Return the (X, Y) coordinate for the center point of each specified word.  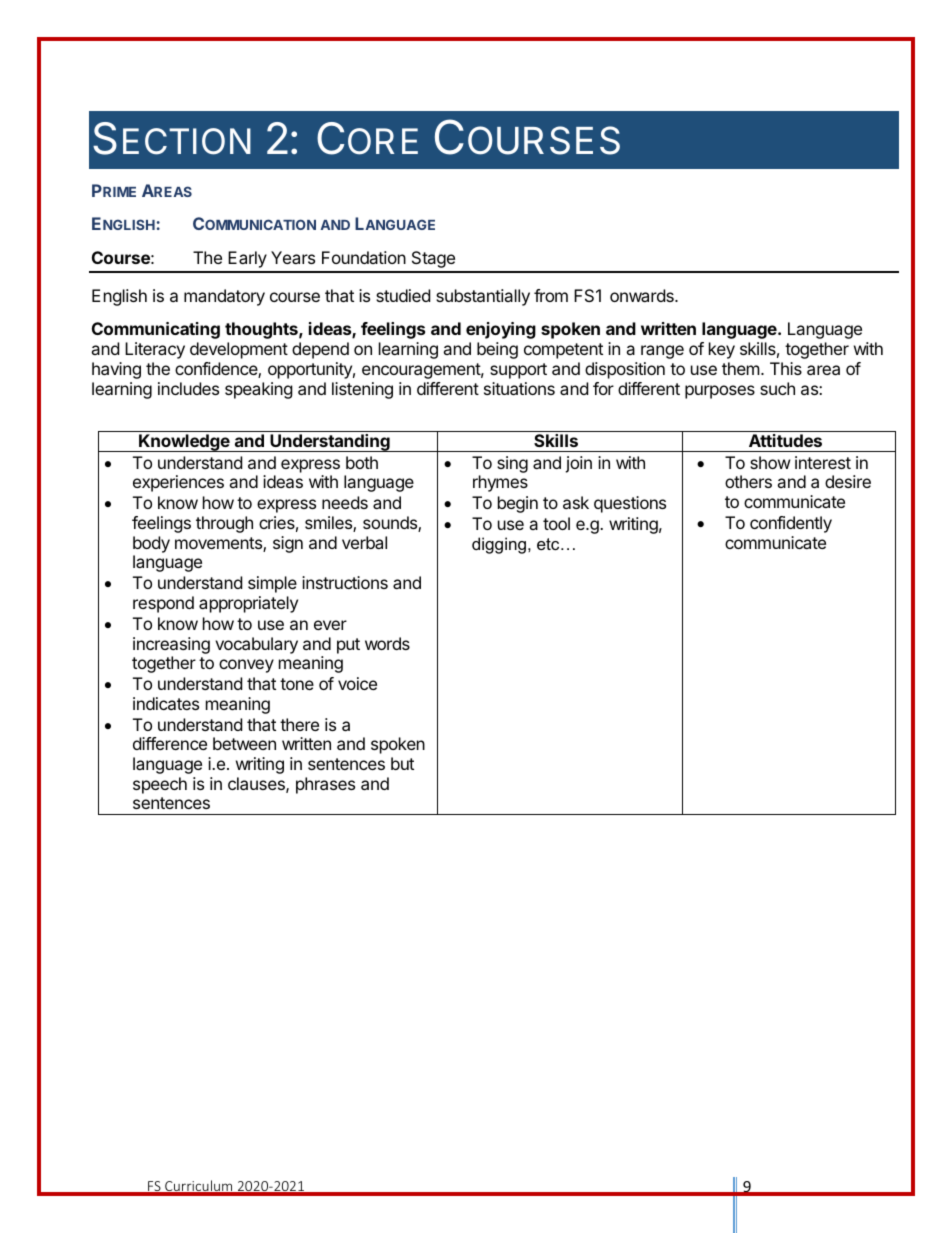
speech (160, 785)
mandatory (224, 297)
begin (518, 504)
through (224, 524)
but (402, 763)
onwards (643, 295)
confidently (791, 524)
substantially (483, 297)
